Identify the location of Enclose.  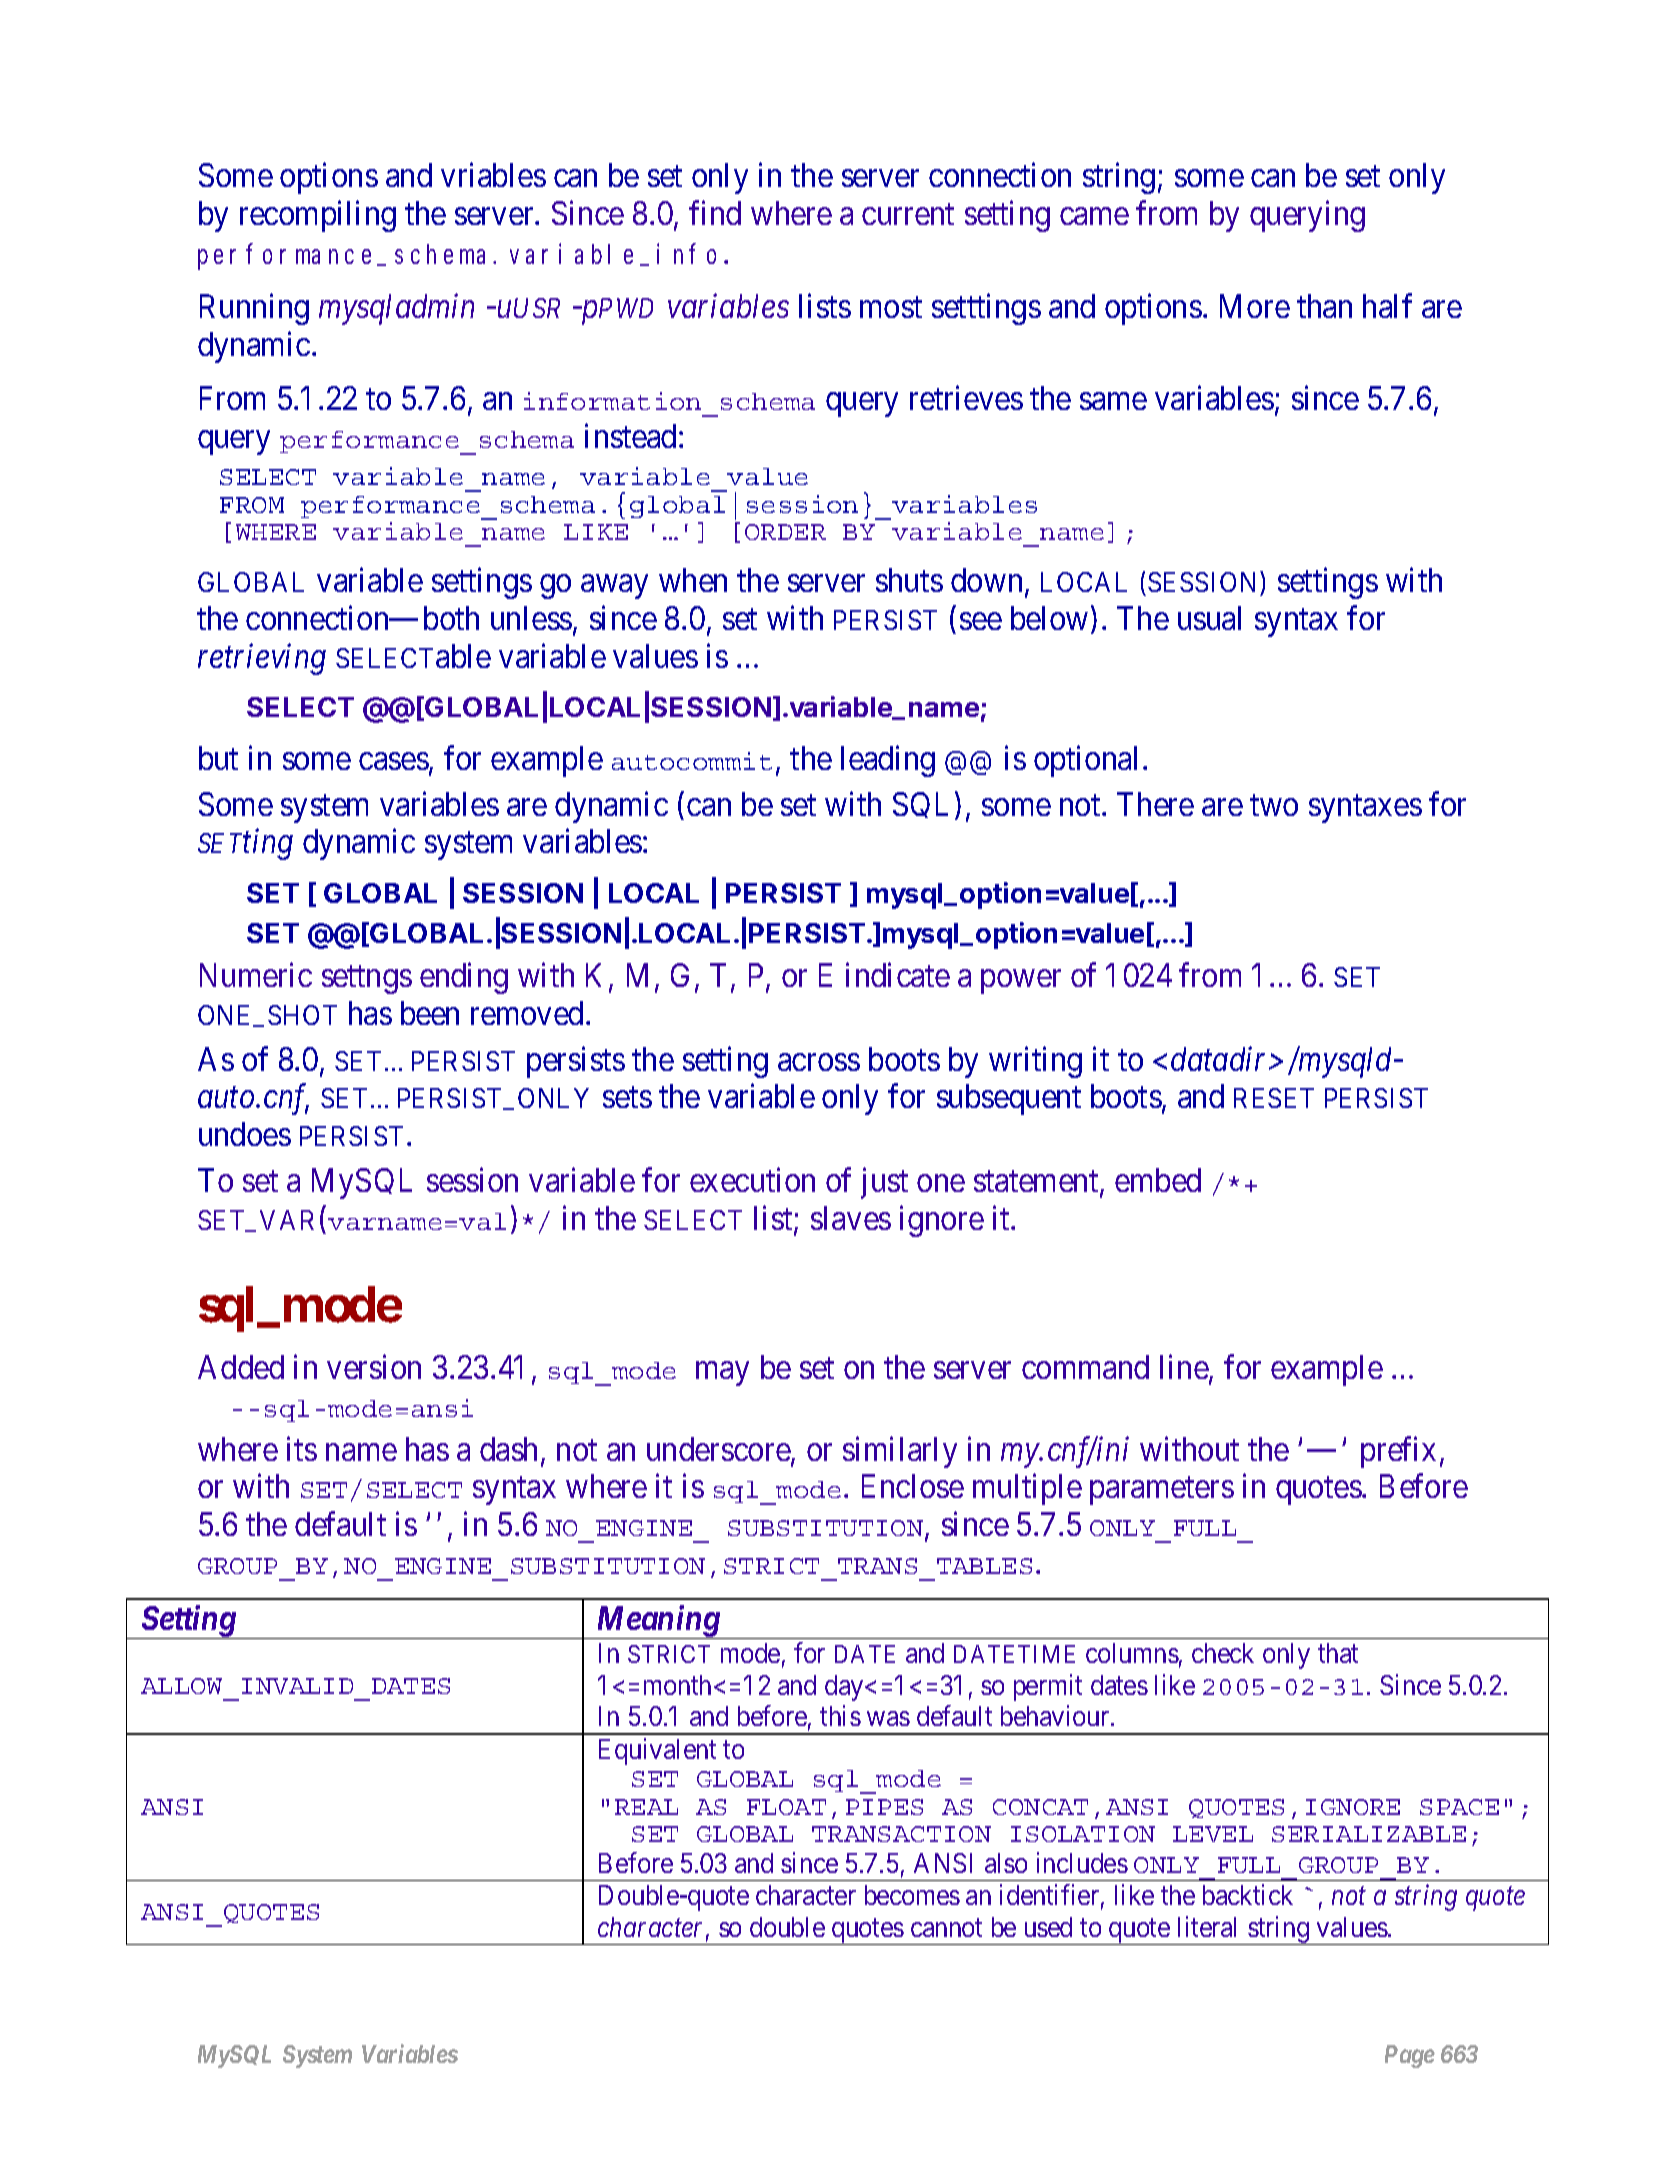
(913, 1486).
